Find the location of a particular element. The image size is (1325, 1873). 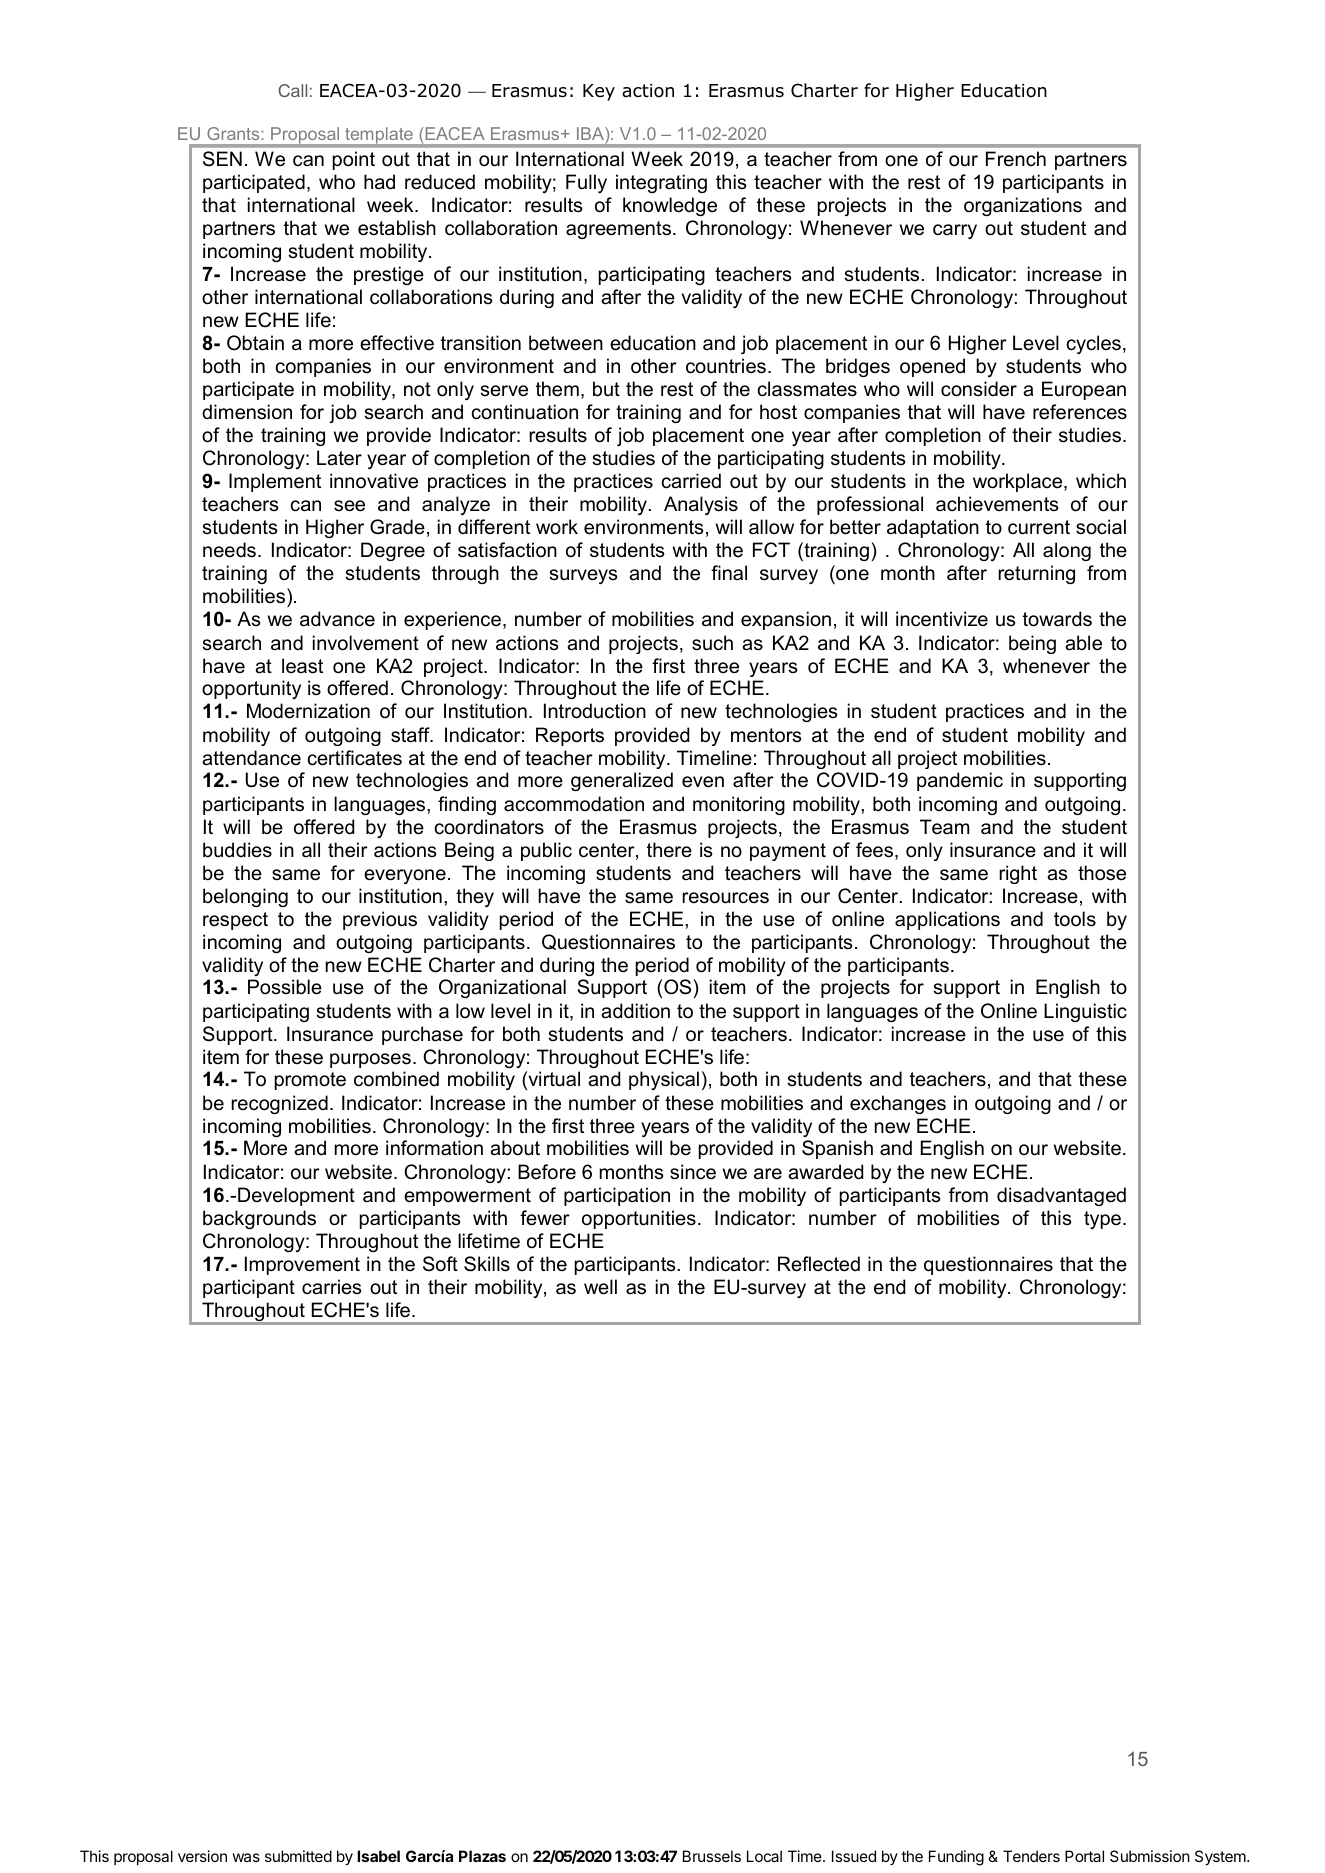

previous is located at coordinates (380, 920).
